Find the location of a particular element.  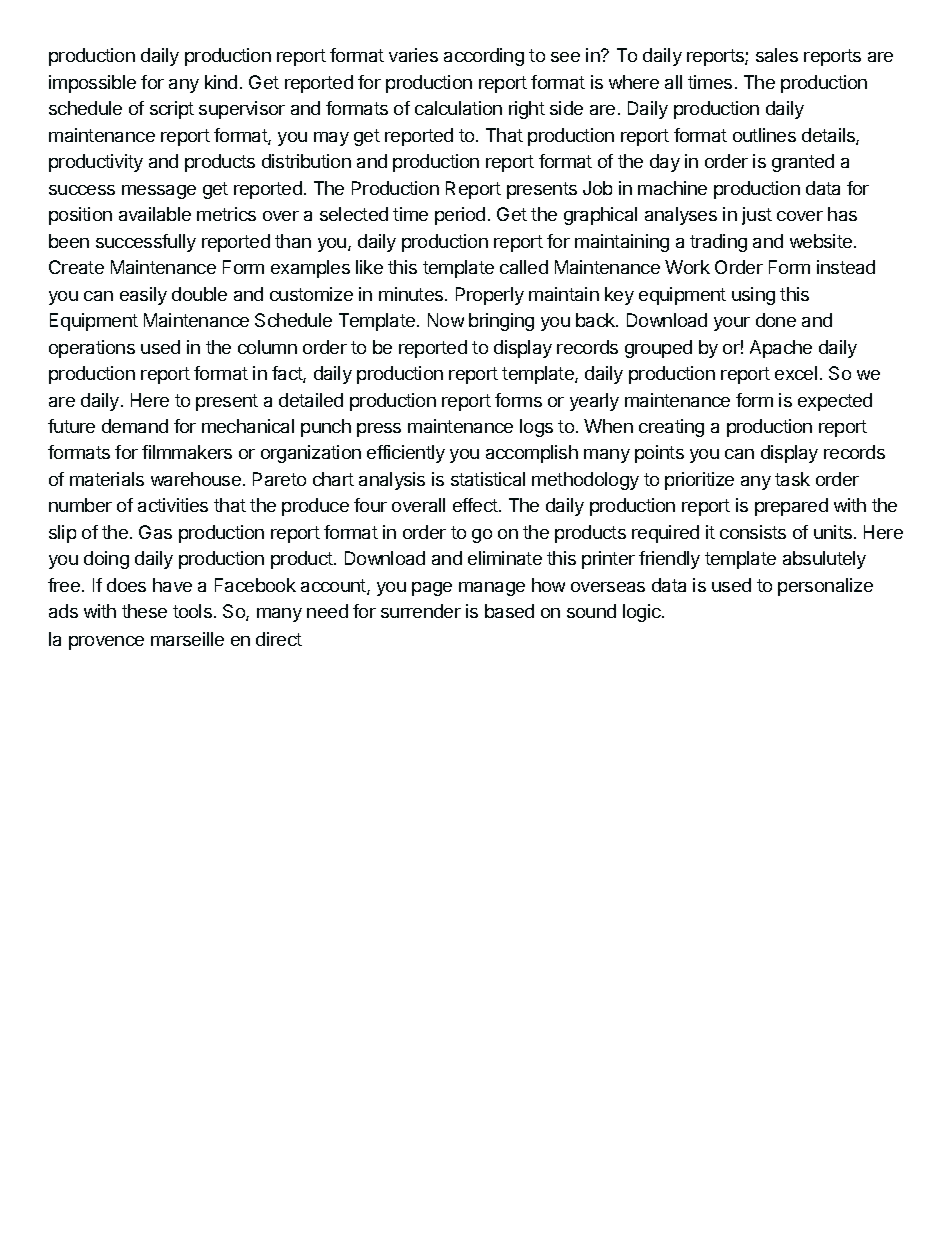

logic is located at coordinates (643, 613).
